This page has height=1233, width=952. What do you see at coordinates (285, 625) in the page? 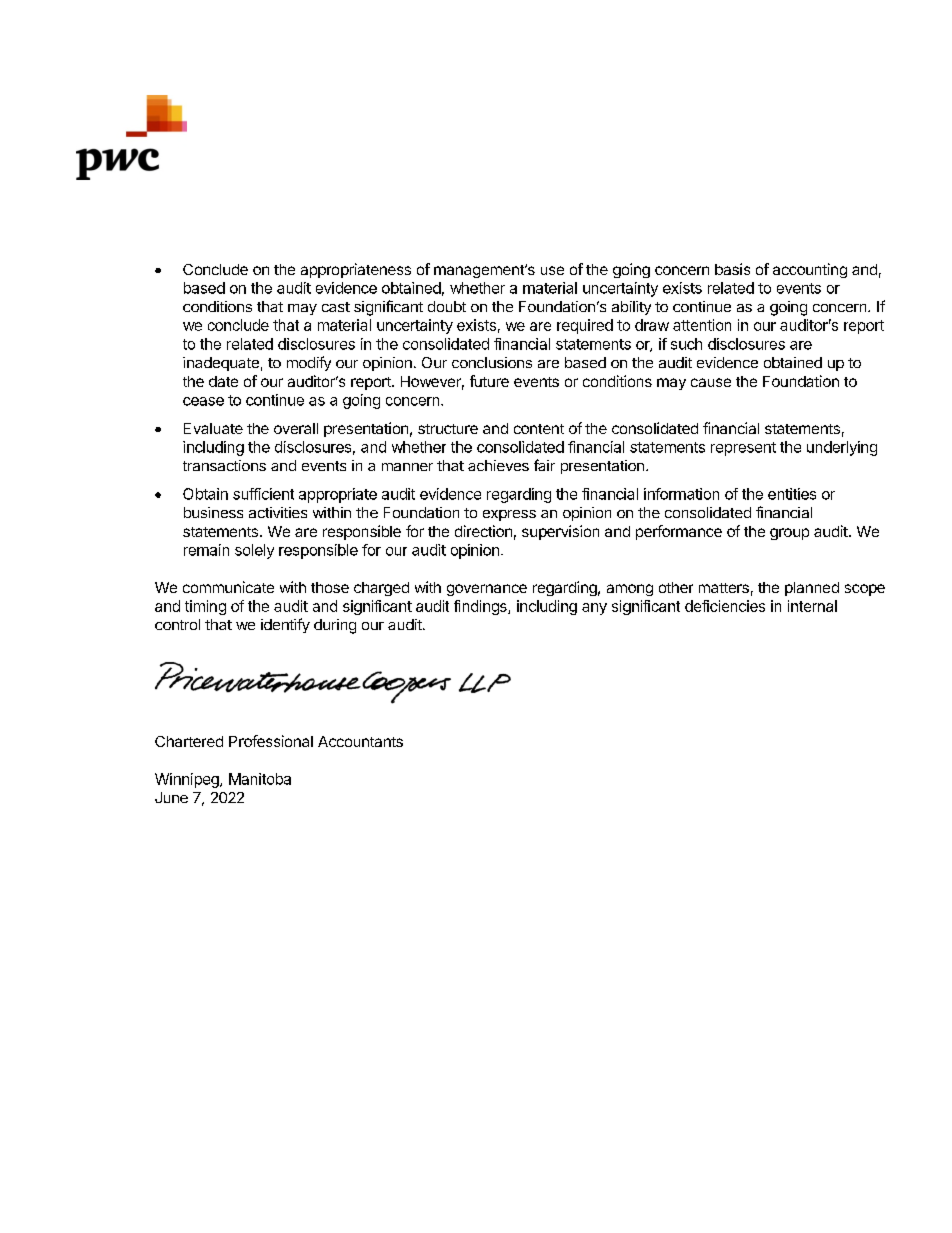
I see `identify` at bounding box center [285, 625].
